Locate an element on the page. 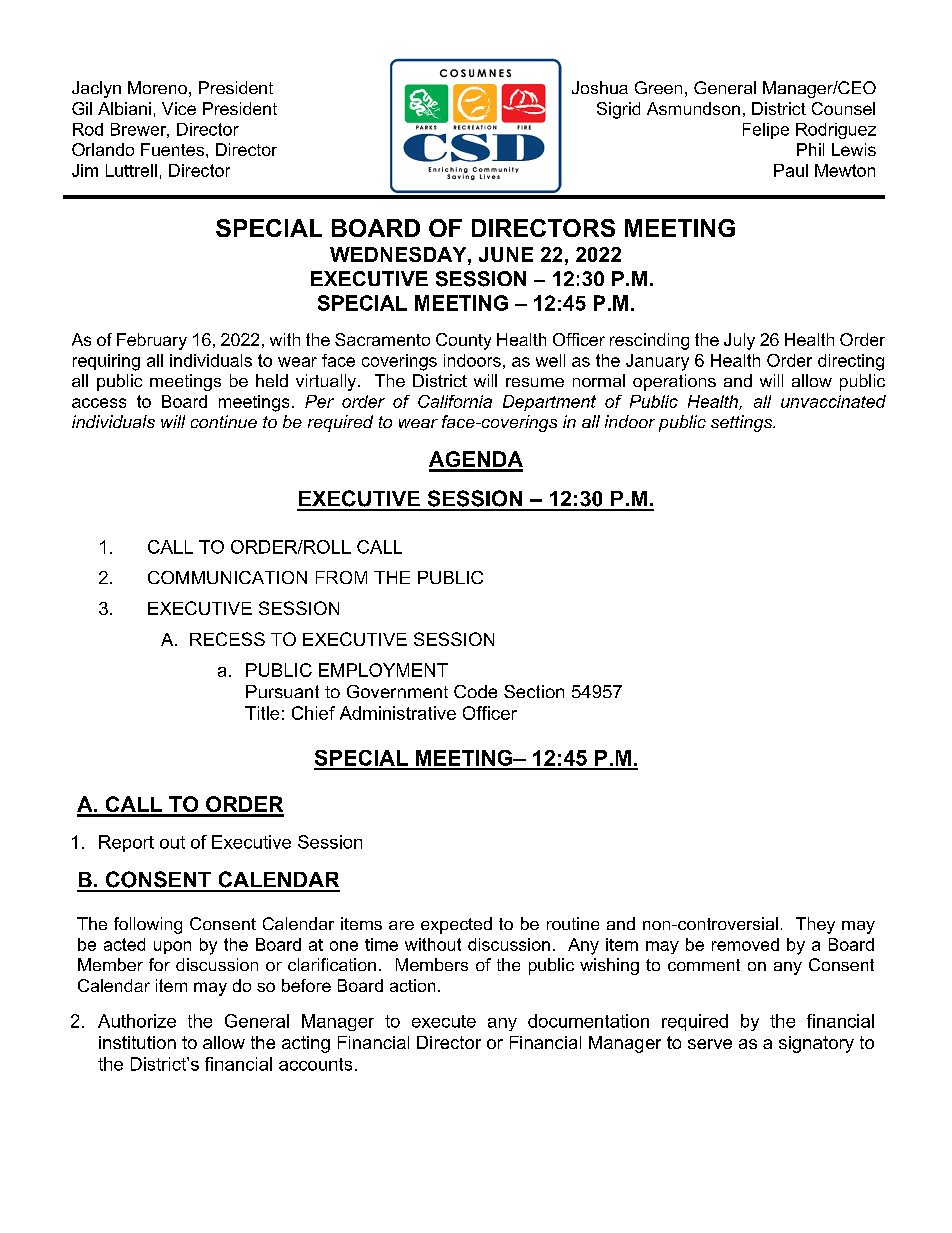  Felipe is located at coordinates (766, 131).
